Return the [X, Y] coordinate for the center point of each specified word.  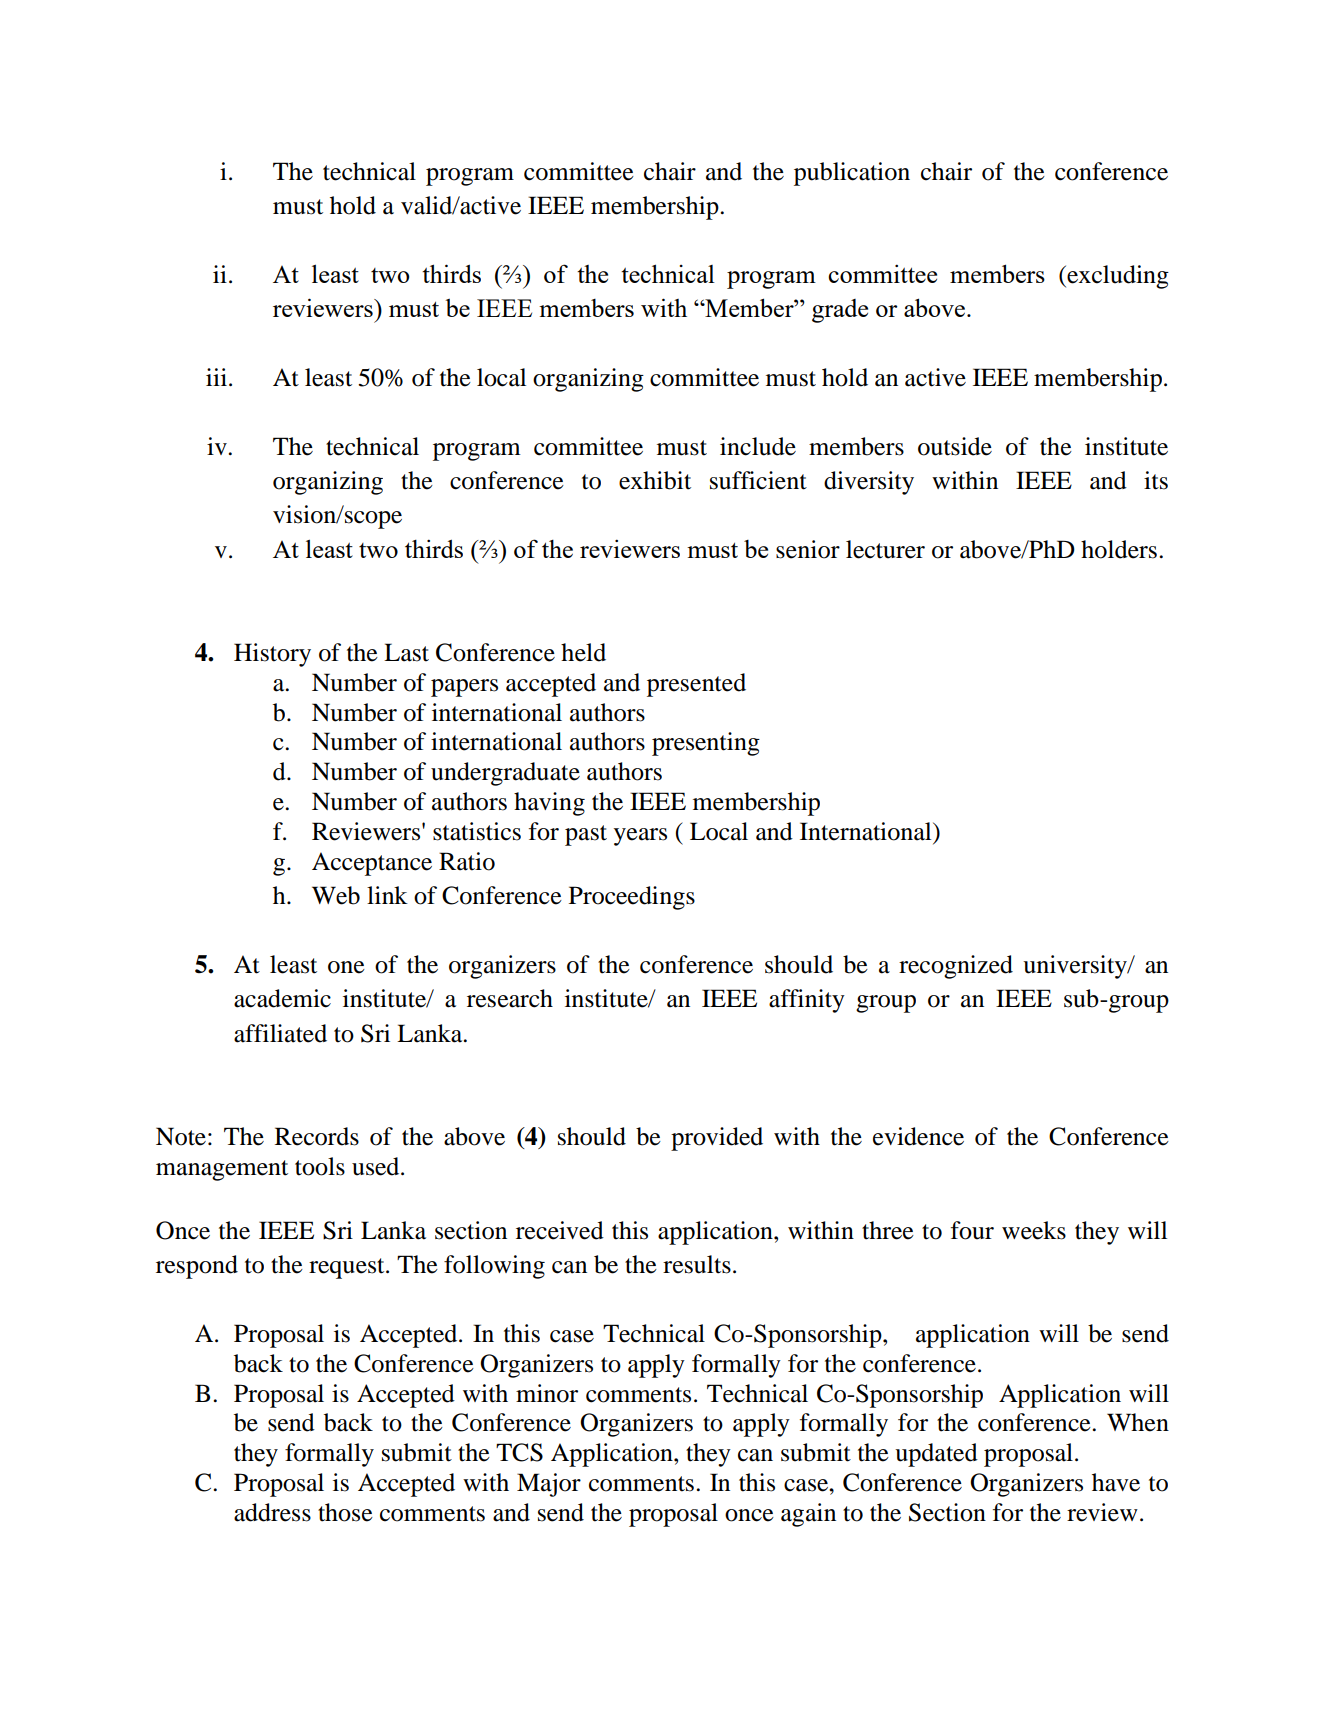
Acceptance [372, 864]
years [640, 837]
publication [852, 174]
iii [216, 377]
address [272, 1512]
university [1076, 967]
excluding [1117, 277]
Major [549, 1485]
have [1116, 1482]
